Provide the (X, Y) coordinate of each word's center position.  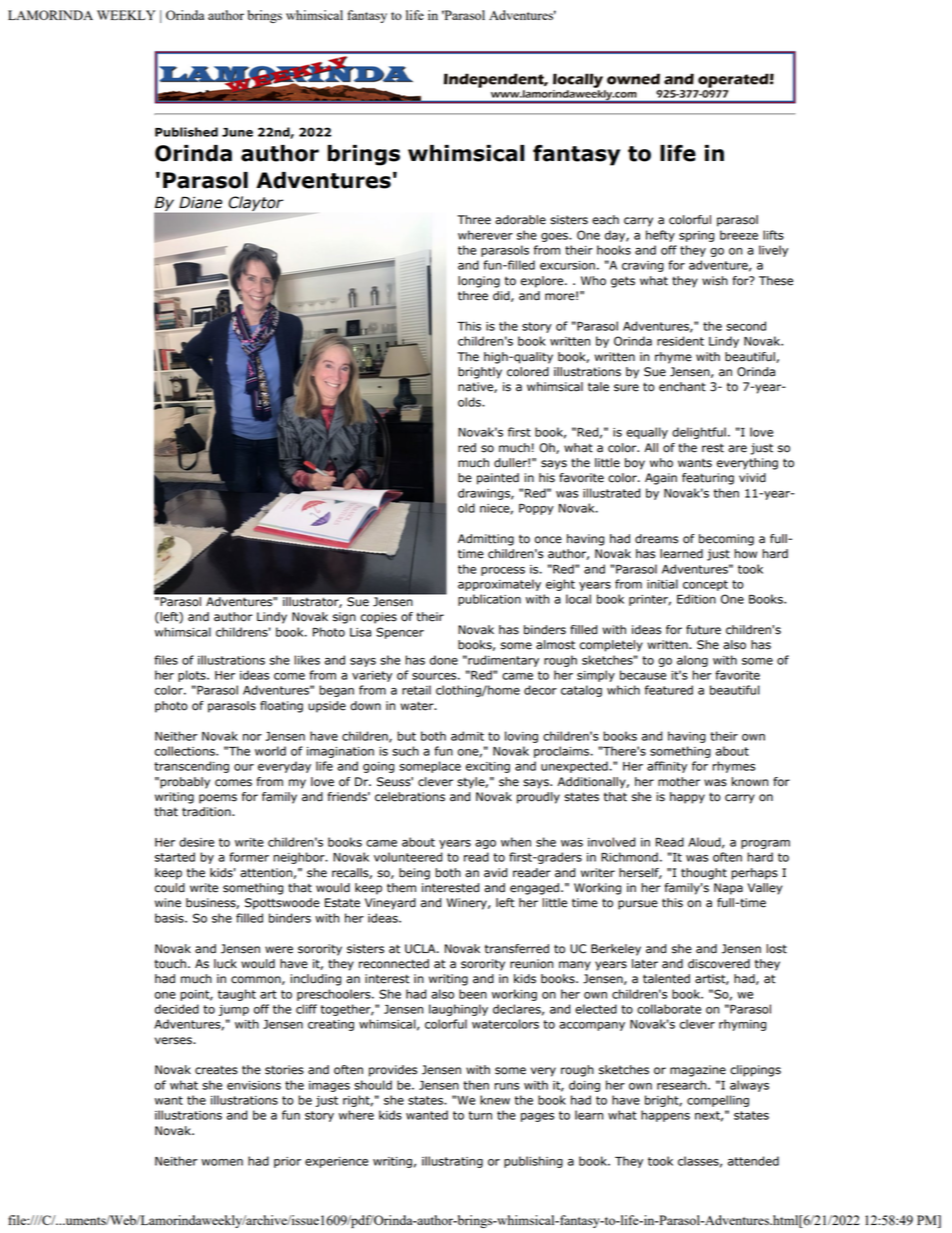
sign (344, 618)
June (237, 132)
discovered (719, 964)
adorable (520, 220)
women (222, 1162)
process (503, 571)
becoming (726, 540)
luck (225, 964)
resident (680, 341)
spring (696, 236)
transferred (517, 949)
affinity (667, 767)
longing (479, 282)
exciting (488, 767)
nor (252, 737)
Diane (200, 202)
